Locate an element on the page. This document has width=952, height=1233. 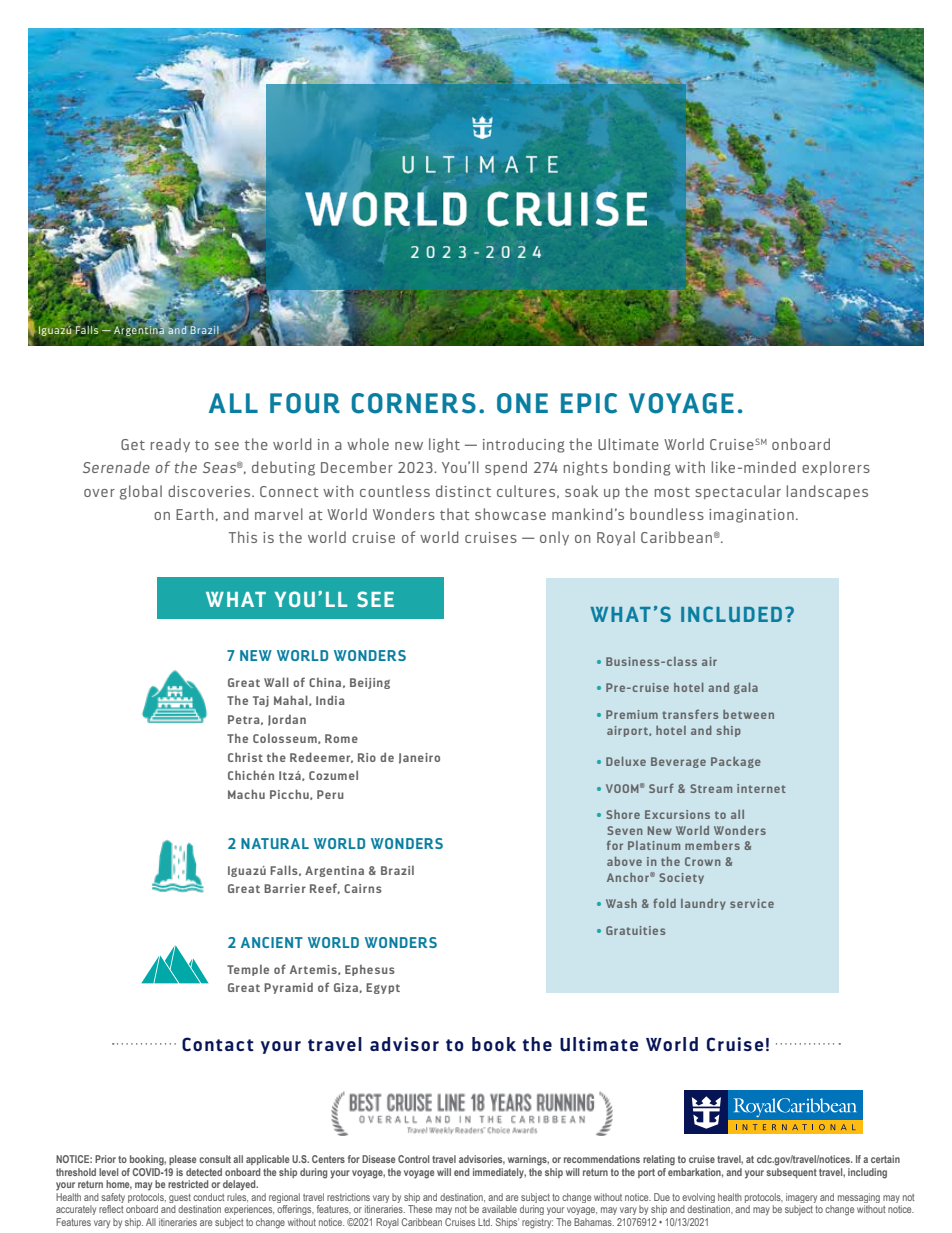
service is located at coordinates (752, 903).
